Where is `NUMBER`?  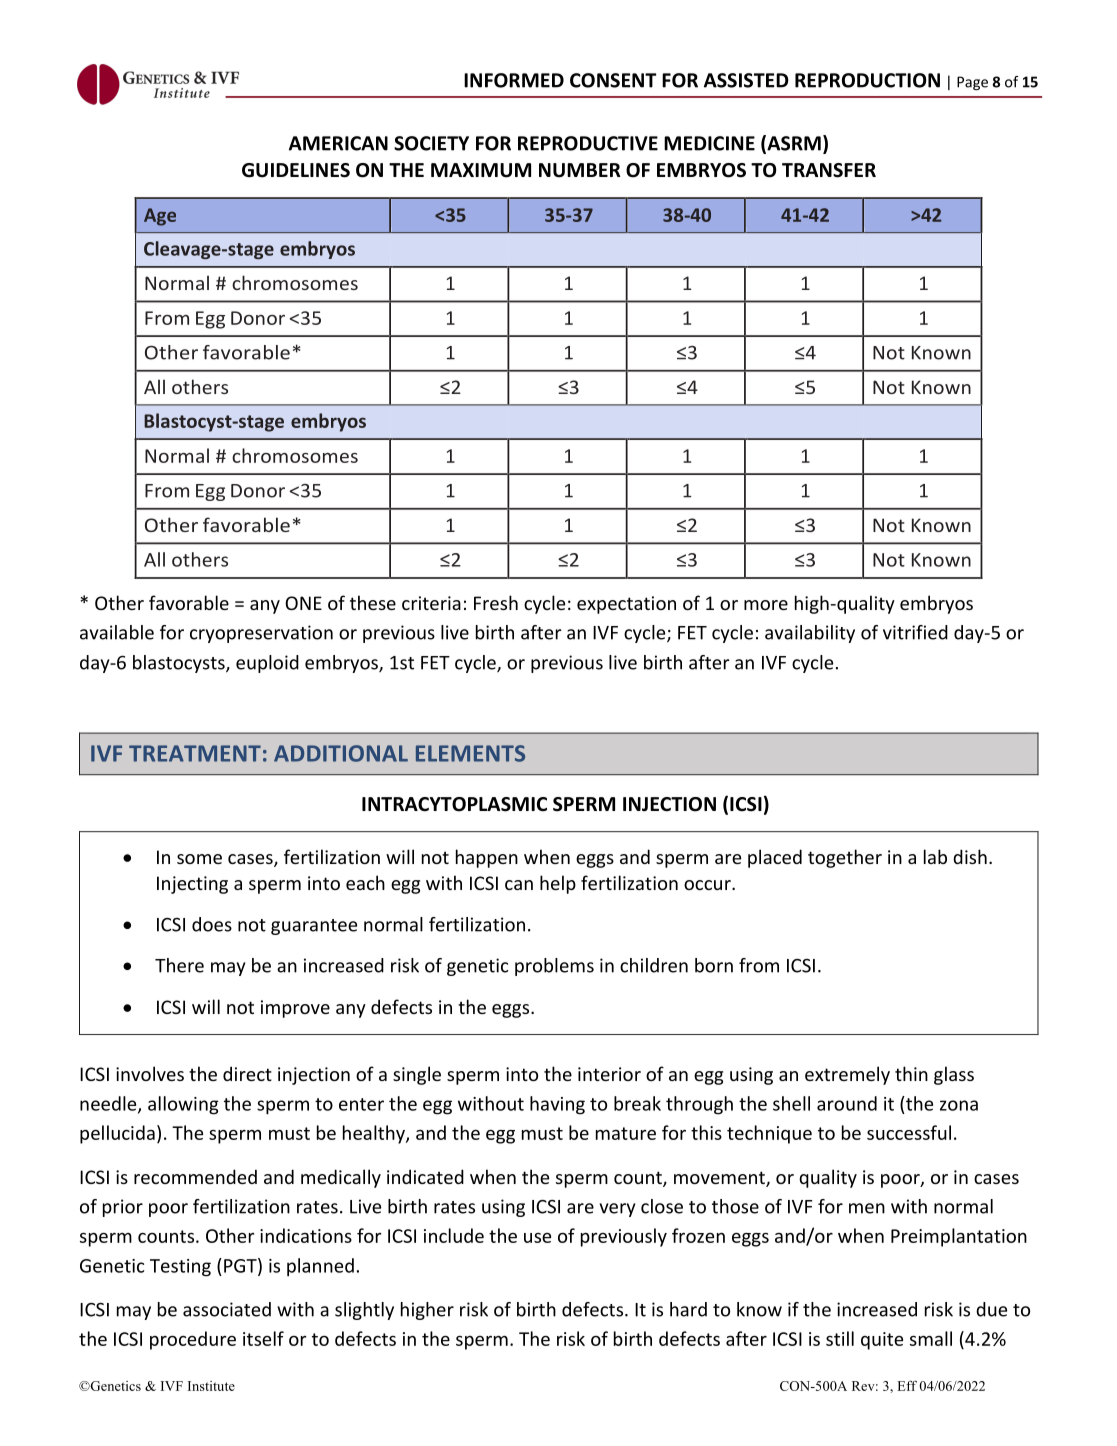
NUMBER is located at coordinates (580, 170).
